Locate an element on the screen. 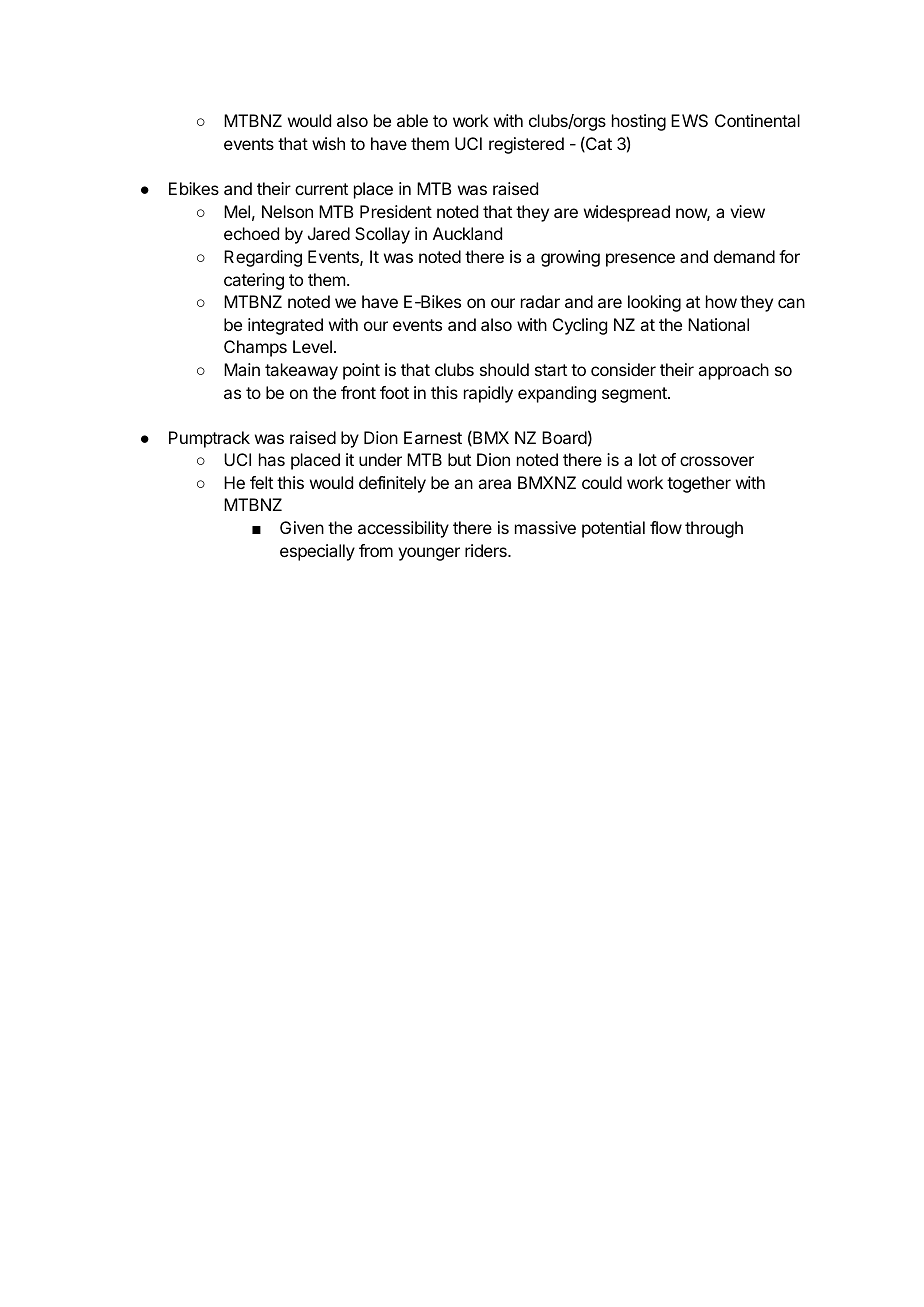 Image resolution: width=924 pixels, height=1307 pixels. growing is located at coordinates (570, 258).
